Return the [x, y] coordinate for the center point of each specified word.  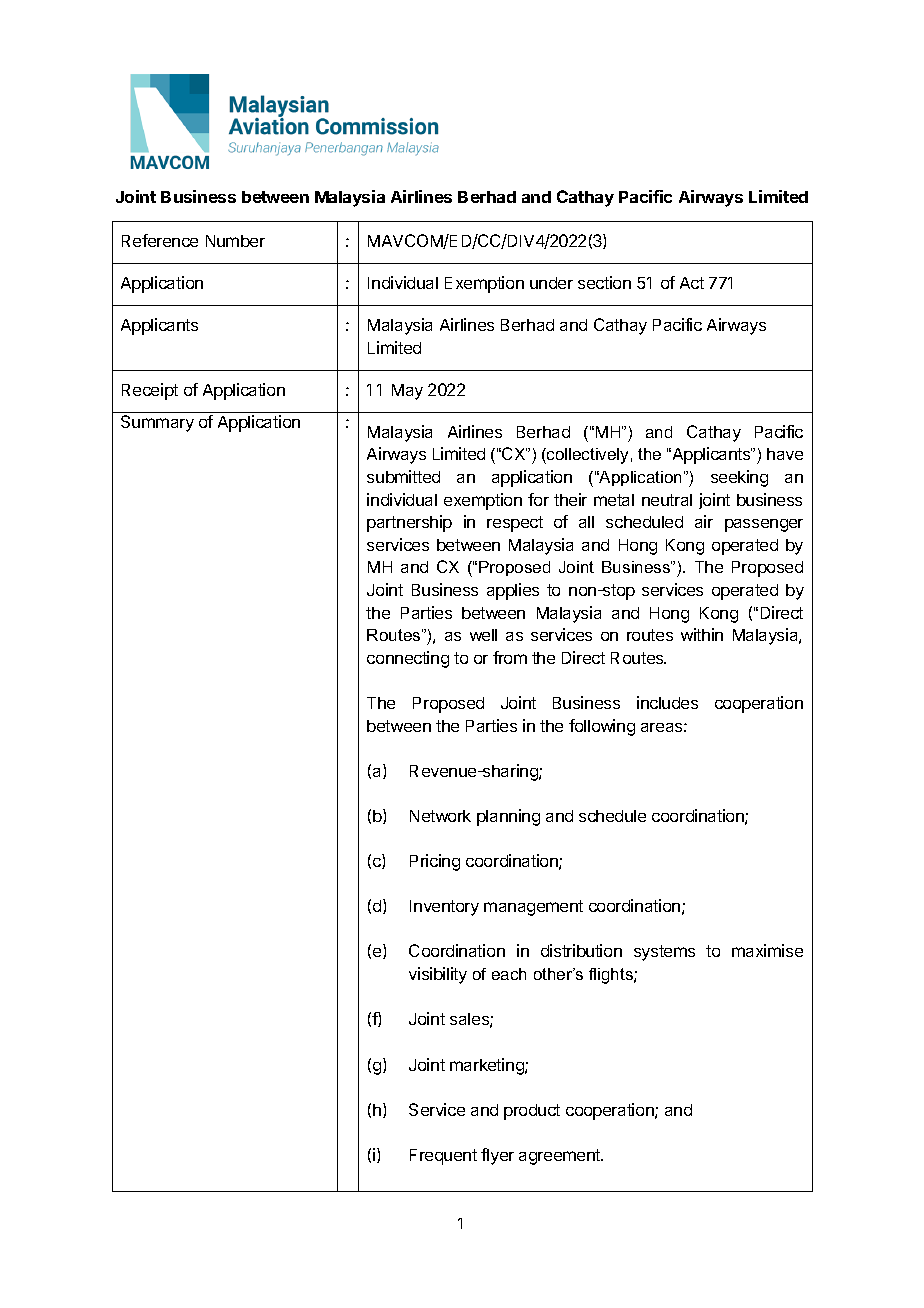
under [551, 283]
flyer [497, 1156]
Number [235, 241]
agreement [561, 1157]
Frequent [443, 1157]
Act [692, 283]
